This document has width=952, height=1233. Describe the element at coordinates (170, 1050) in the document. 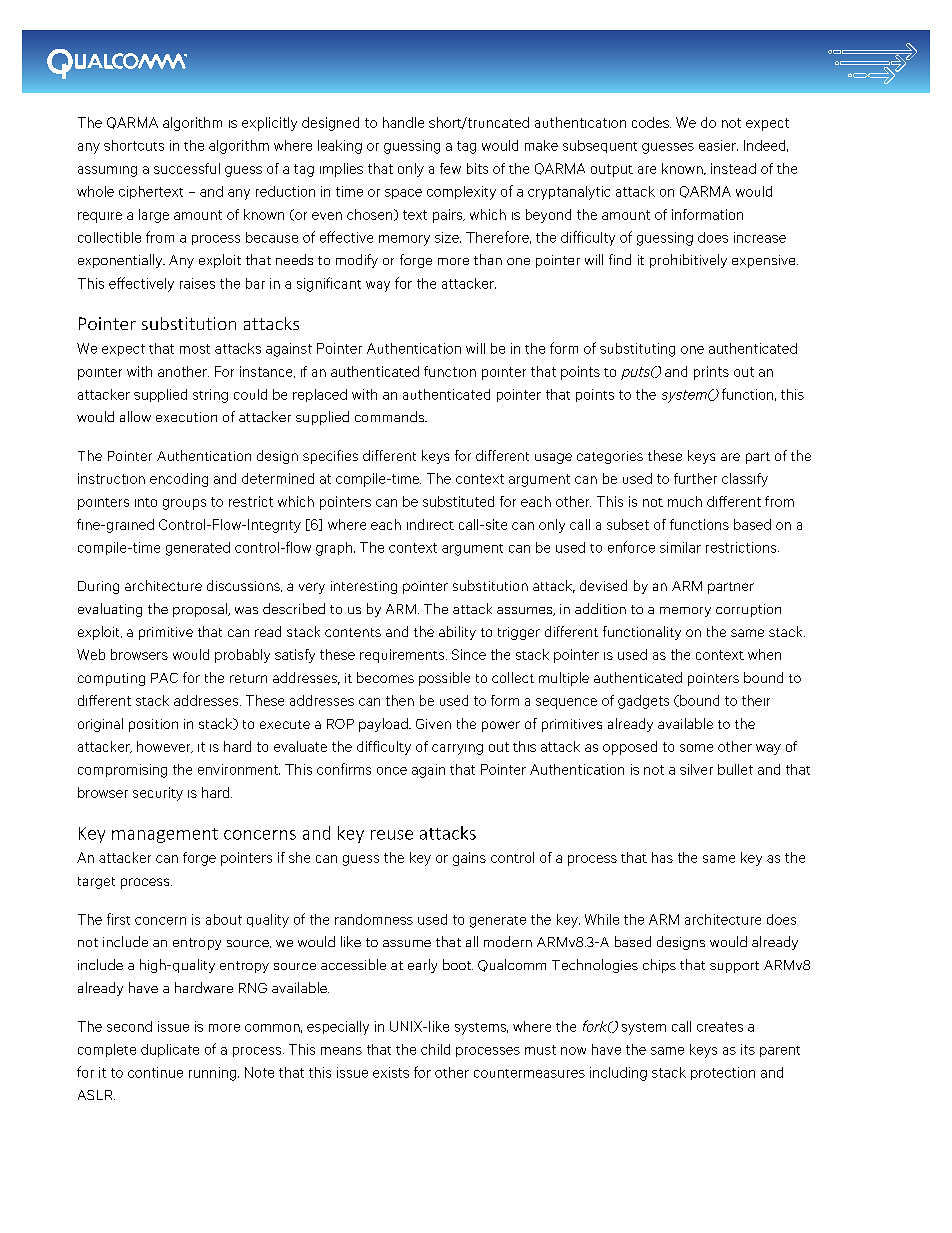

I see `duplicate` at that location.
